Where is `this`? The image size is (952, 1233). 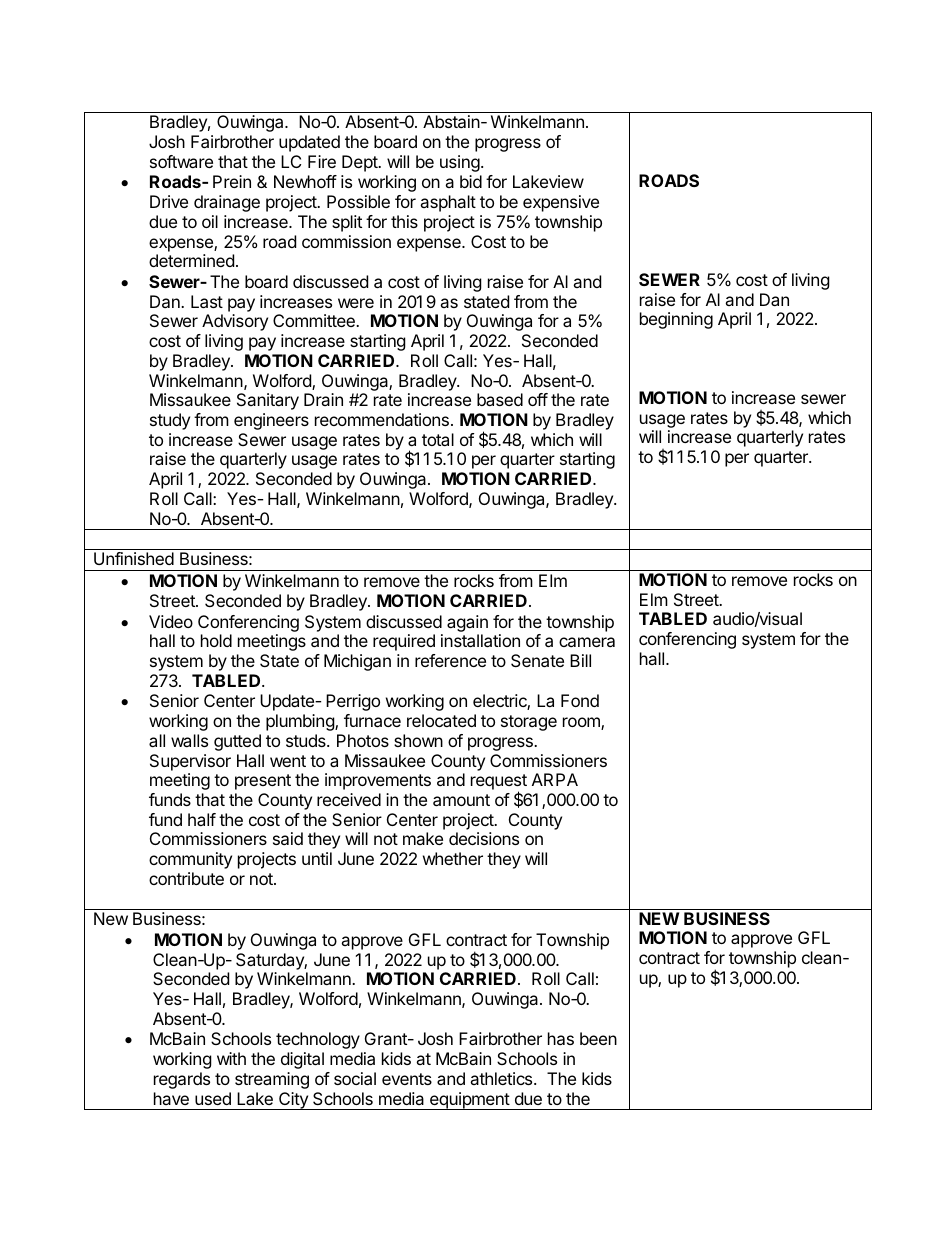
this is located at coordinates (404, 221).
